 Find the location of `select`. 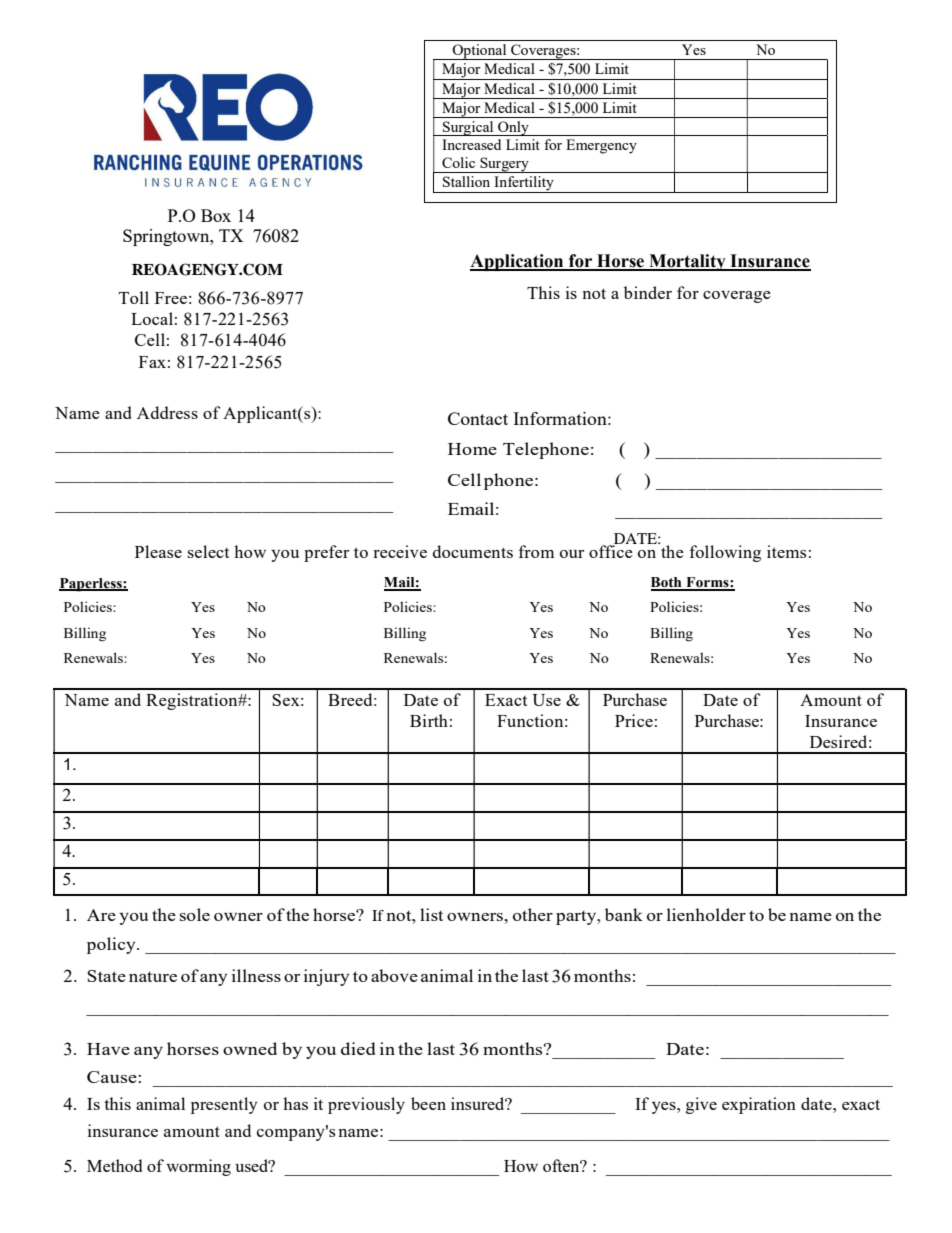

select is located at coordinates (208, 551).
